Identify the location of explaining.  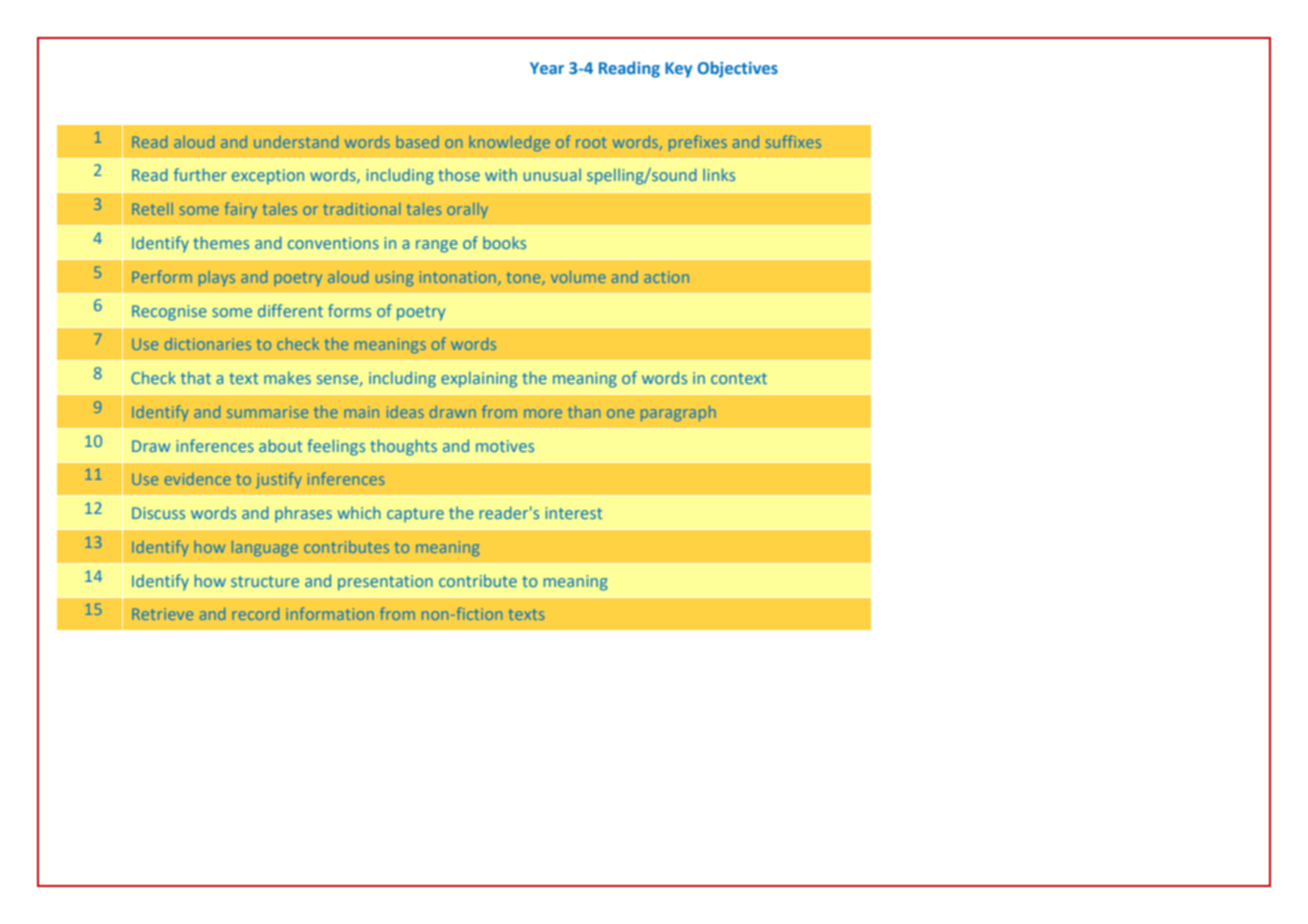
(479, 379).
